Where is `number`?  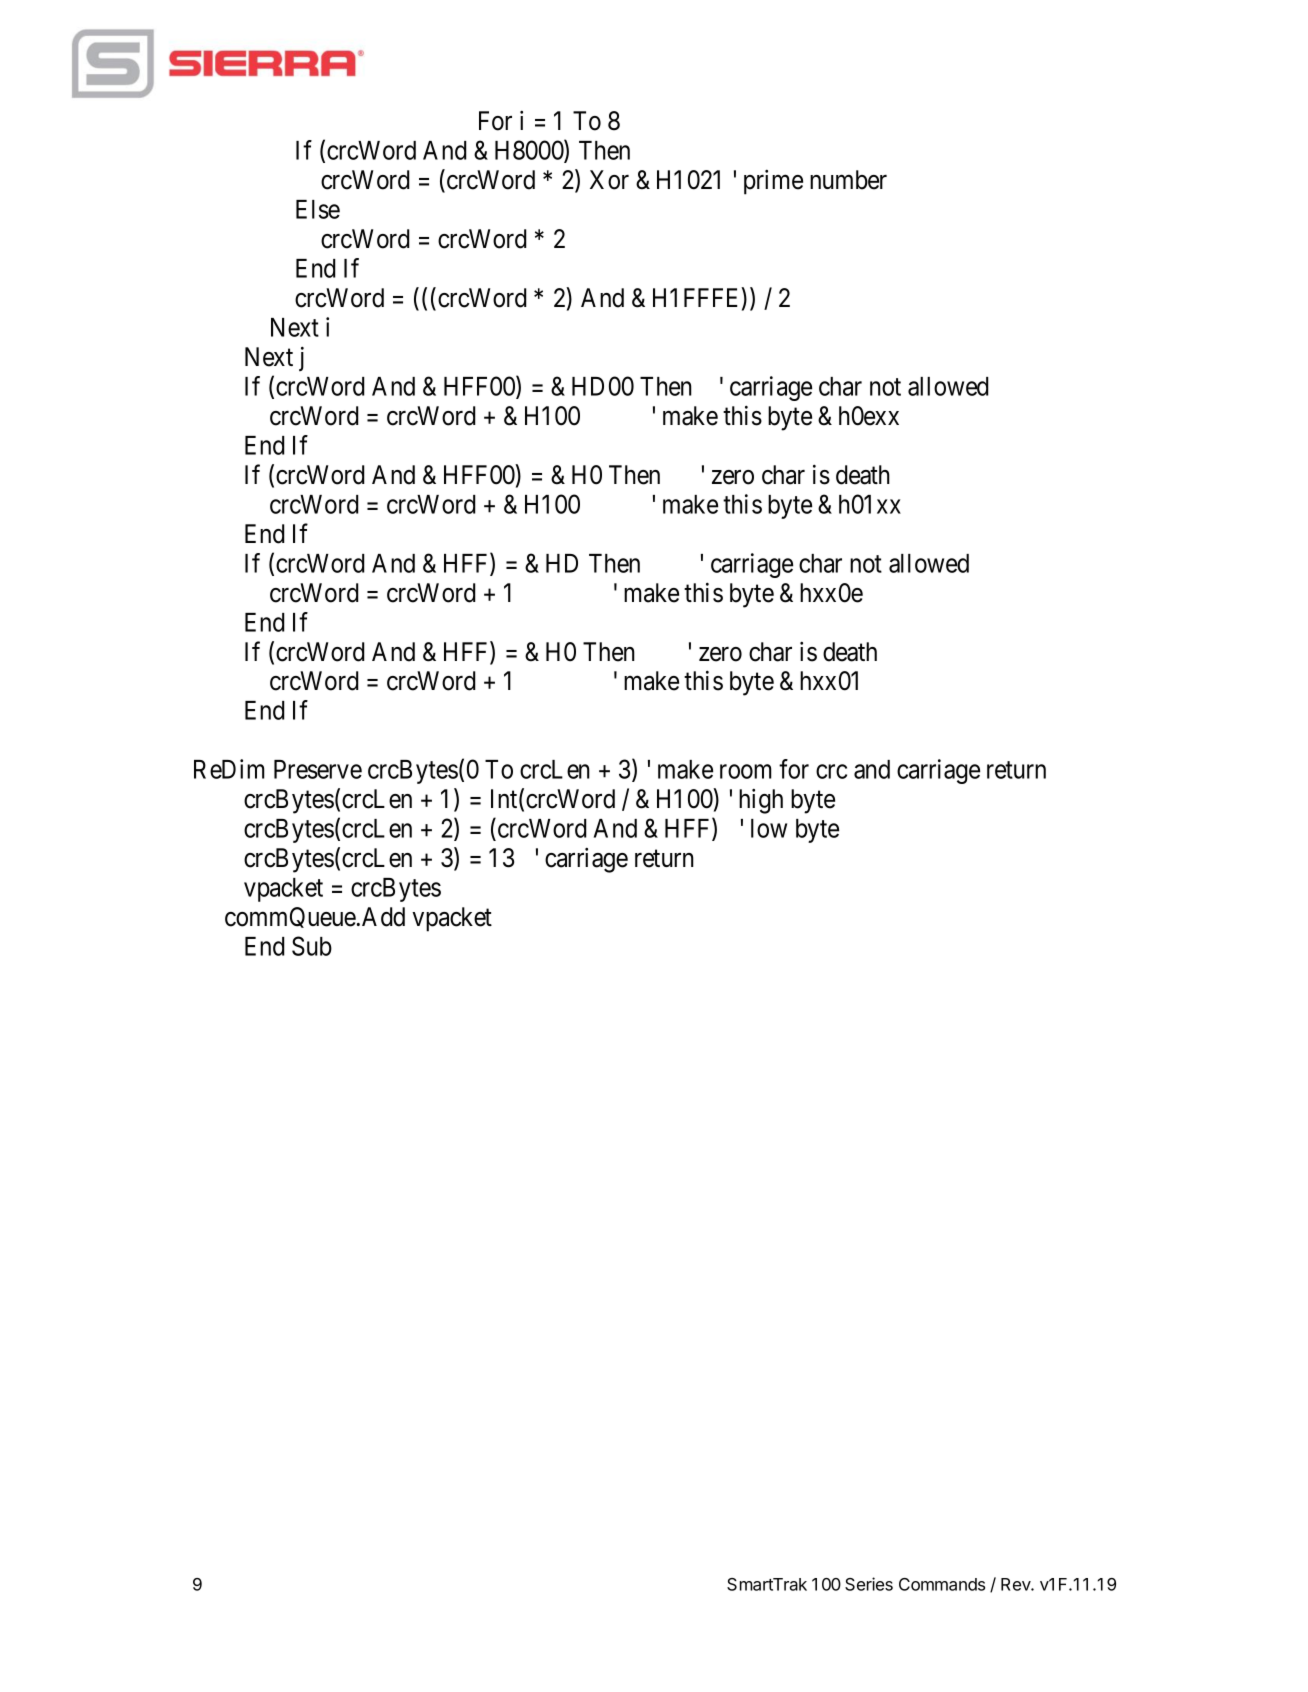
number is located at coordinates (848, 180).
